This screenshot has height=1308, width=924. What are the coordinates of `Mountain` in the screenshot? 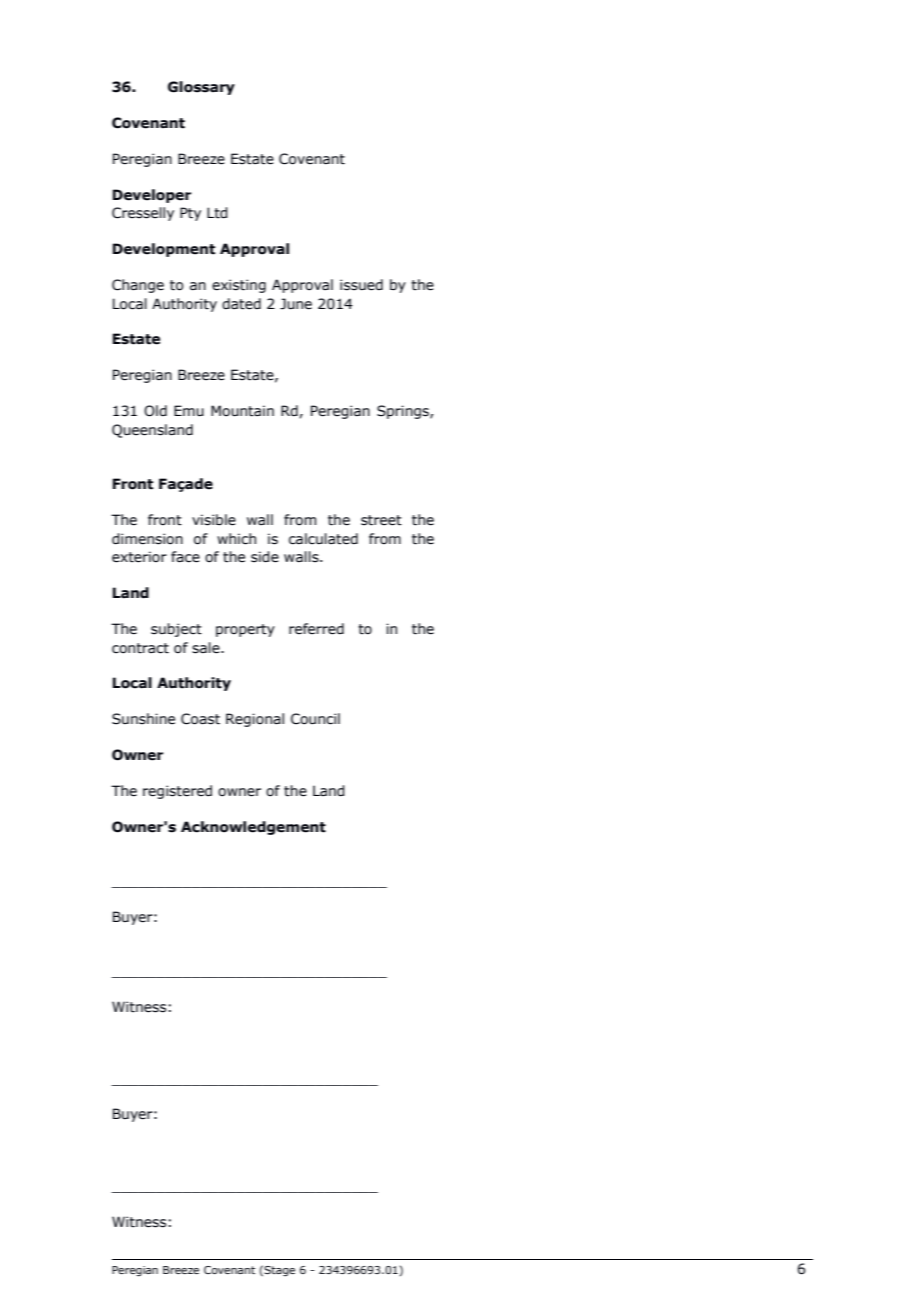 It's located at (242, 411).
